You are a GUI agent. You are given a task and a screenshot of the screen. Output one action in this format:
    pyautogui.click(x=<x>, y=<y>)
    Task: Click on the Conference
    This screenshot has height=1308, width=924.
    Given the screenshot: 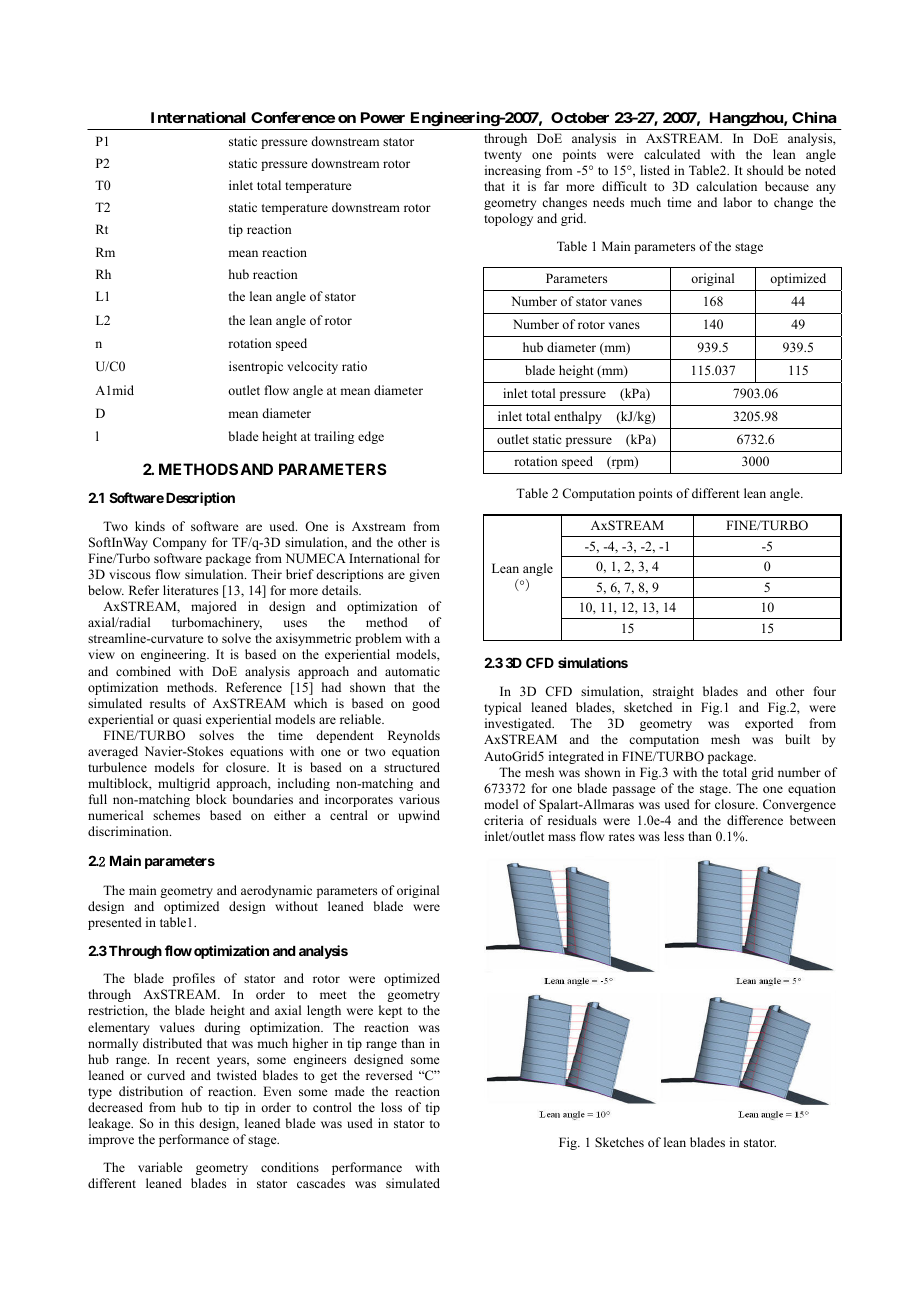 What is the action you would take?
    pyautogui.click(x=293, y=117)
